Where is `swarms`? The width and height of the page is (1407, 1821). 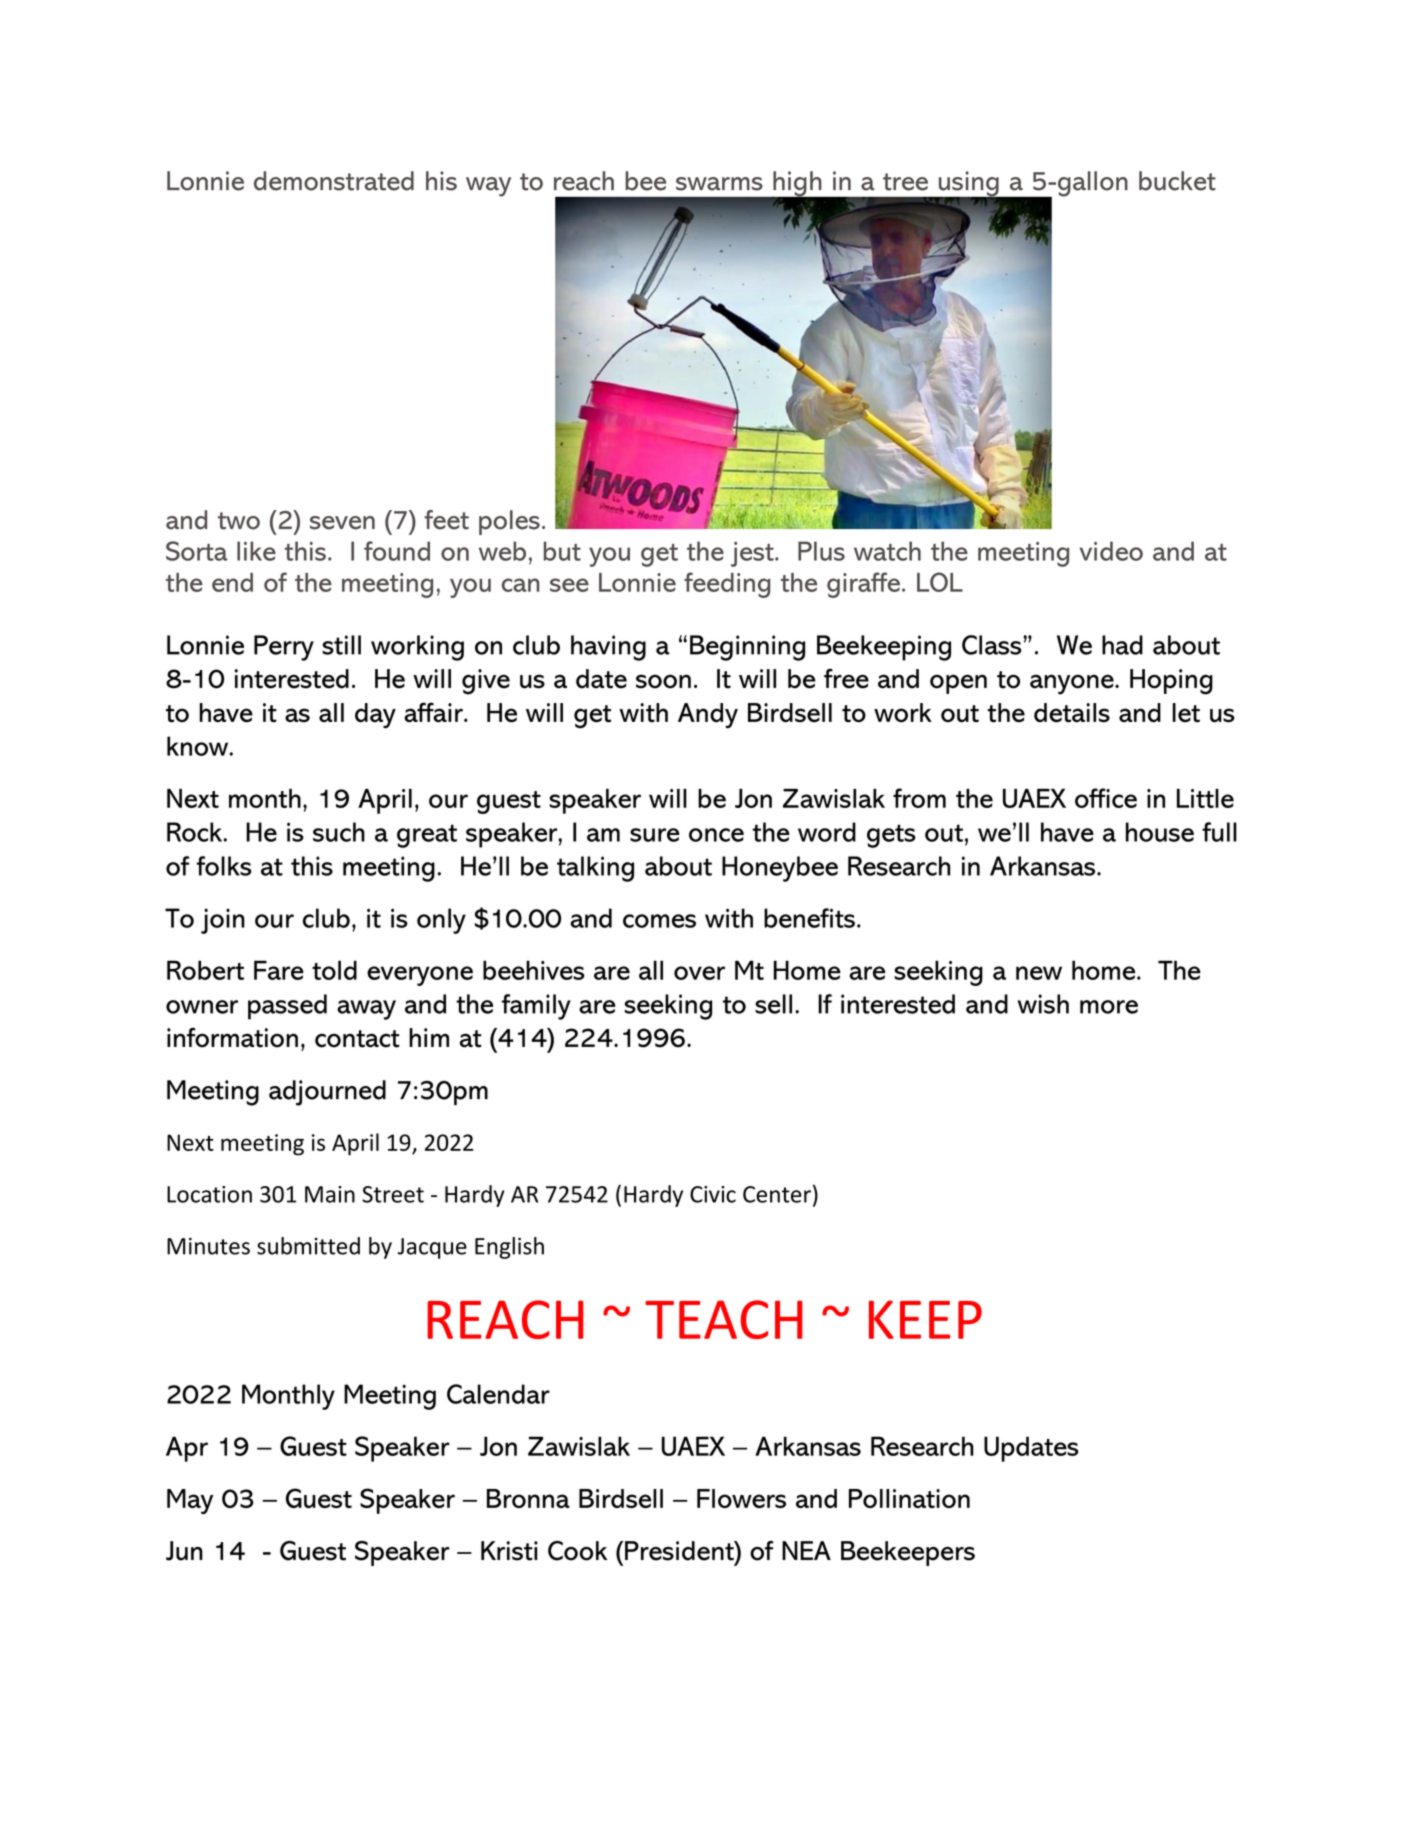 swarms is located at coordinates (719, 184).
